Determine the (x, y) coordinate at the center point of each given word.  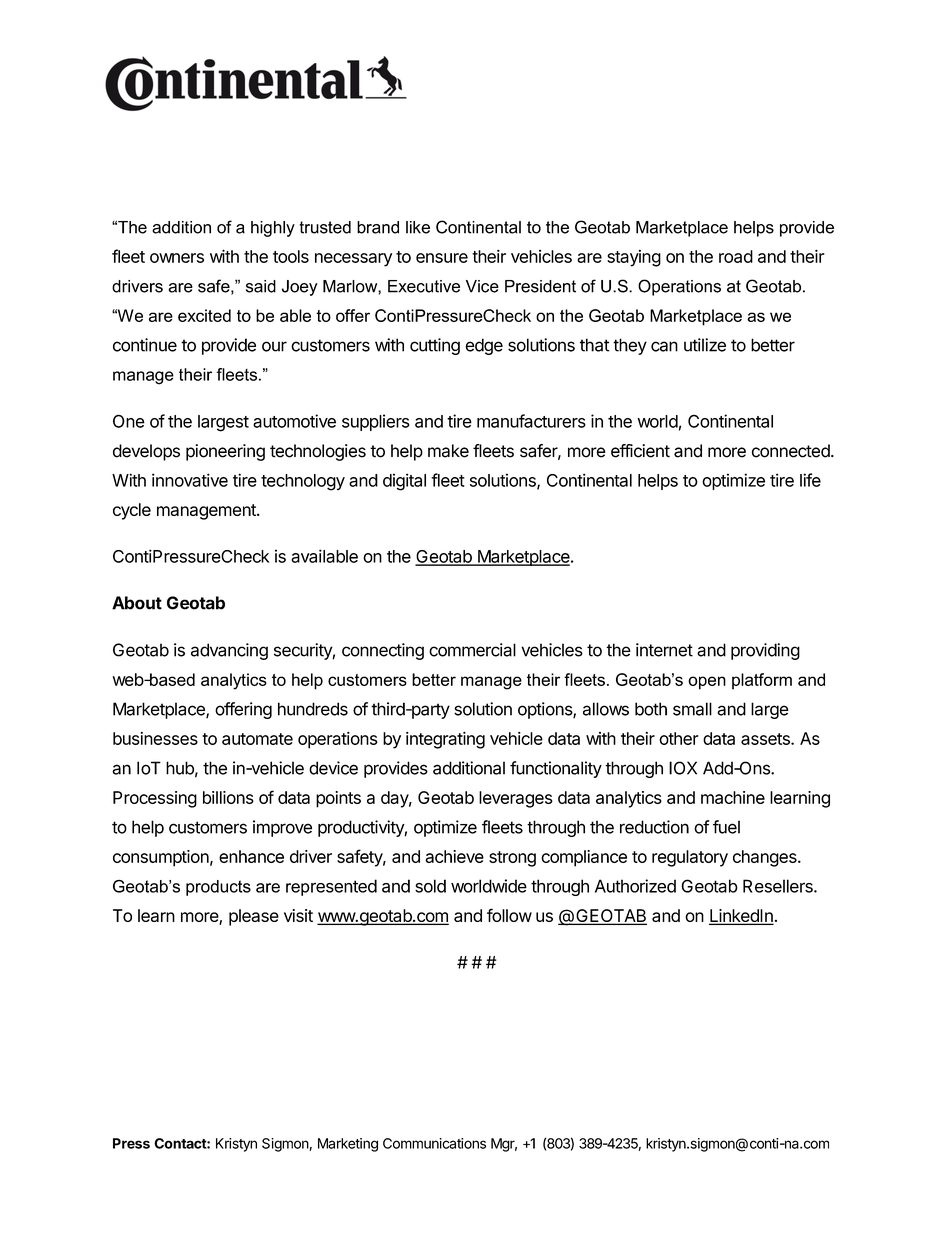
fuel (726, 827)
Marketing (348, 1145)
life (810, 480)
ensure (442, 258)
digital (404, 482)
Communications (434, 1143)
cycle (132, 511)
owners (177, 258)
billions (228, 797)
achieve (454, 856)
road (736, 256)
